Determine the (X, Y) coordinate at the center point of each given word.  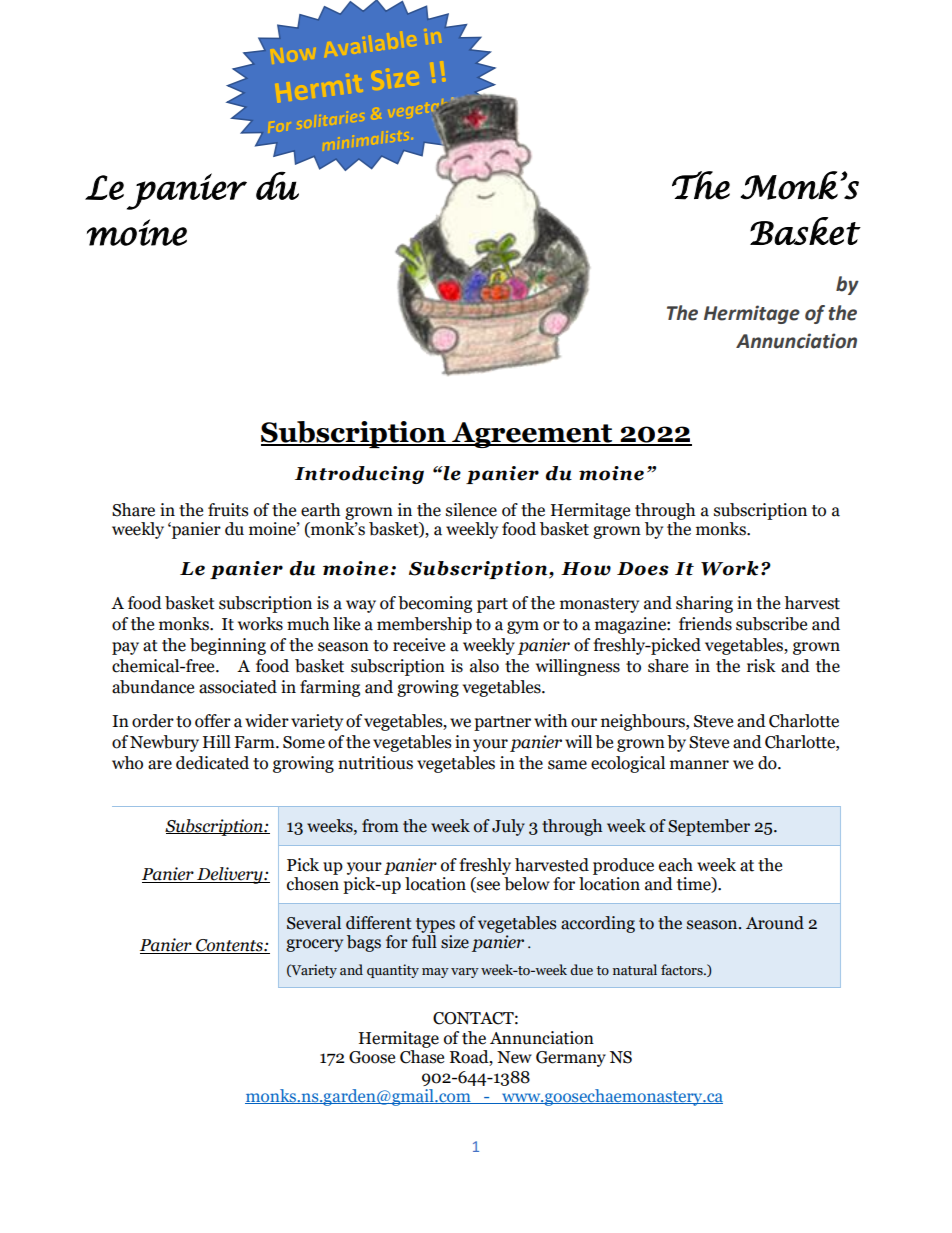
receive (419, 645)
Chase (422, 1057)
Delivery (230, 875)
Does (643, 569)
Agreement (532, 435)
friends (705, 624)
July (508, 827)
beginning (228, 646)
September (709, 827)
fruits (228, 510)
